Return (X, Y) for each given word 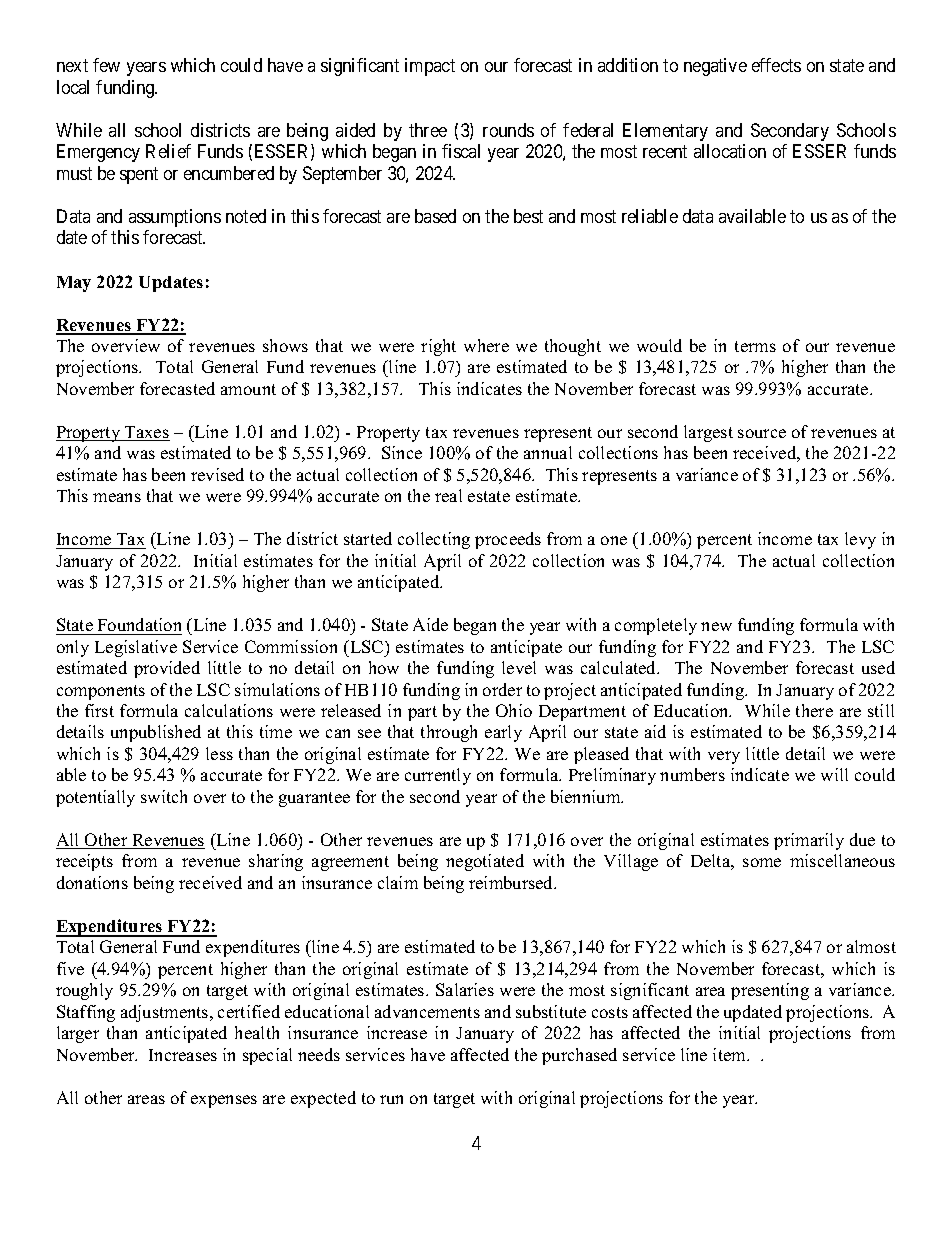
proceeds (508, 540)
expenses (224, 1101)
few (106, 65)
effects (776, 65)
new (716, 626)
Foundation (139, 624)
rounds (508, 130)
